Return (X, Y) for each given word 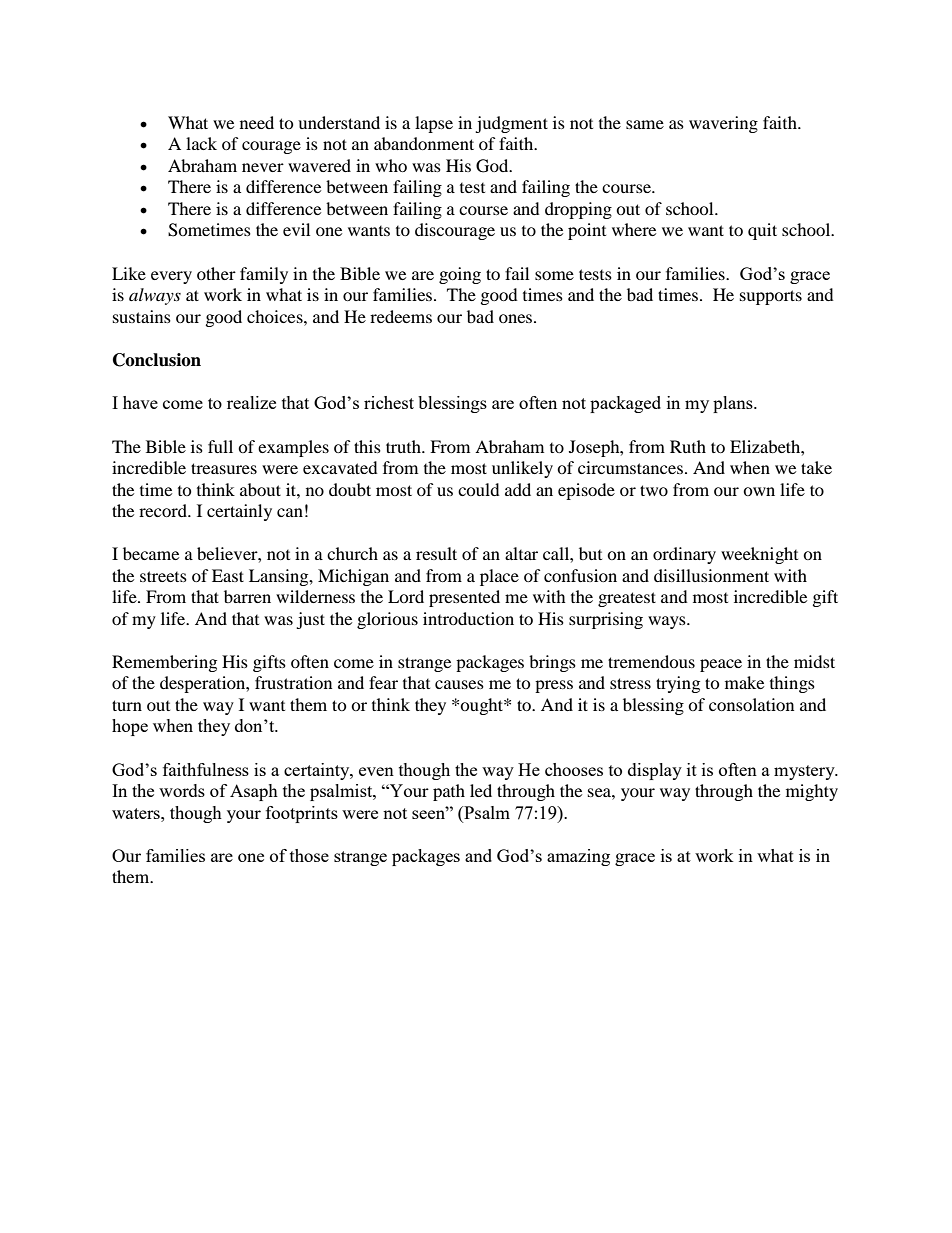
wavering (723, 124)
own (759, 491)
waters (137, 813)
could (479, 489)
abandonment (424, 143)
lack (201, 143)
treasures (224, 468)
